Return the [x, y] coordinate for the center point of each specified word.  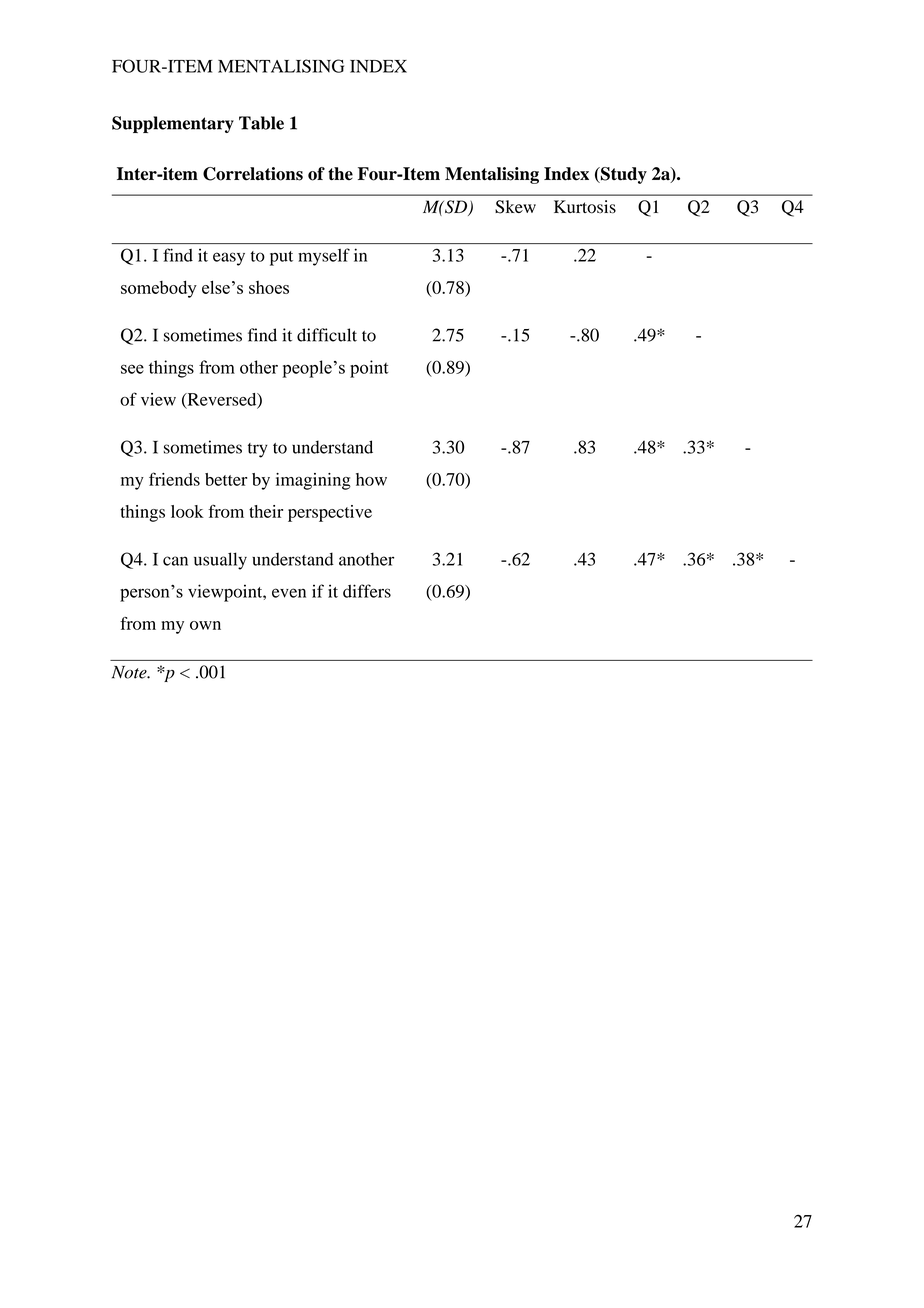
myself [324, 257]
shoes [269, 287]
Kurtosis [585, 207]
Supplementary [173, 124]
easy [229, 259]
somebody [159, 289]
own [205, 625]
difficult [327, 335]
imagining [313, 481]
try [258, 450]
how [371, 479]
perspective [330, 513]
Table [261, 123]
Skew [515, 207]
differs [367, 591]
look [187, 511]
